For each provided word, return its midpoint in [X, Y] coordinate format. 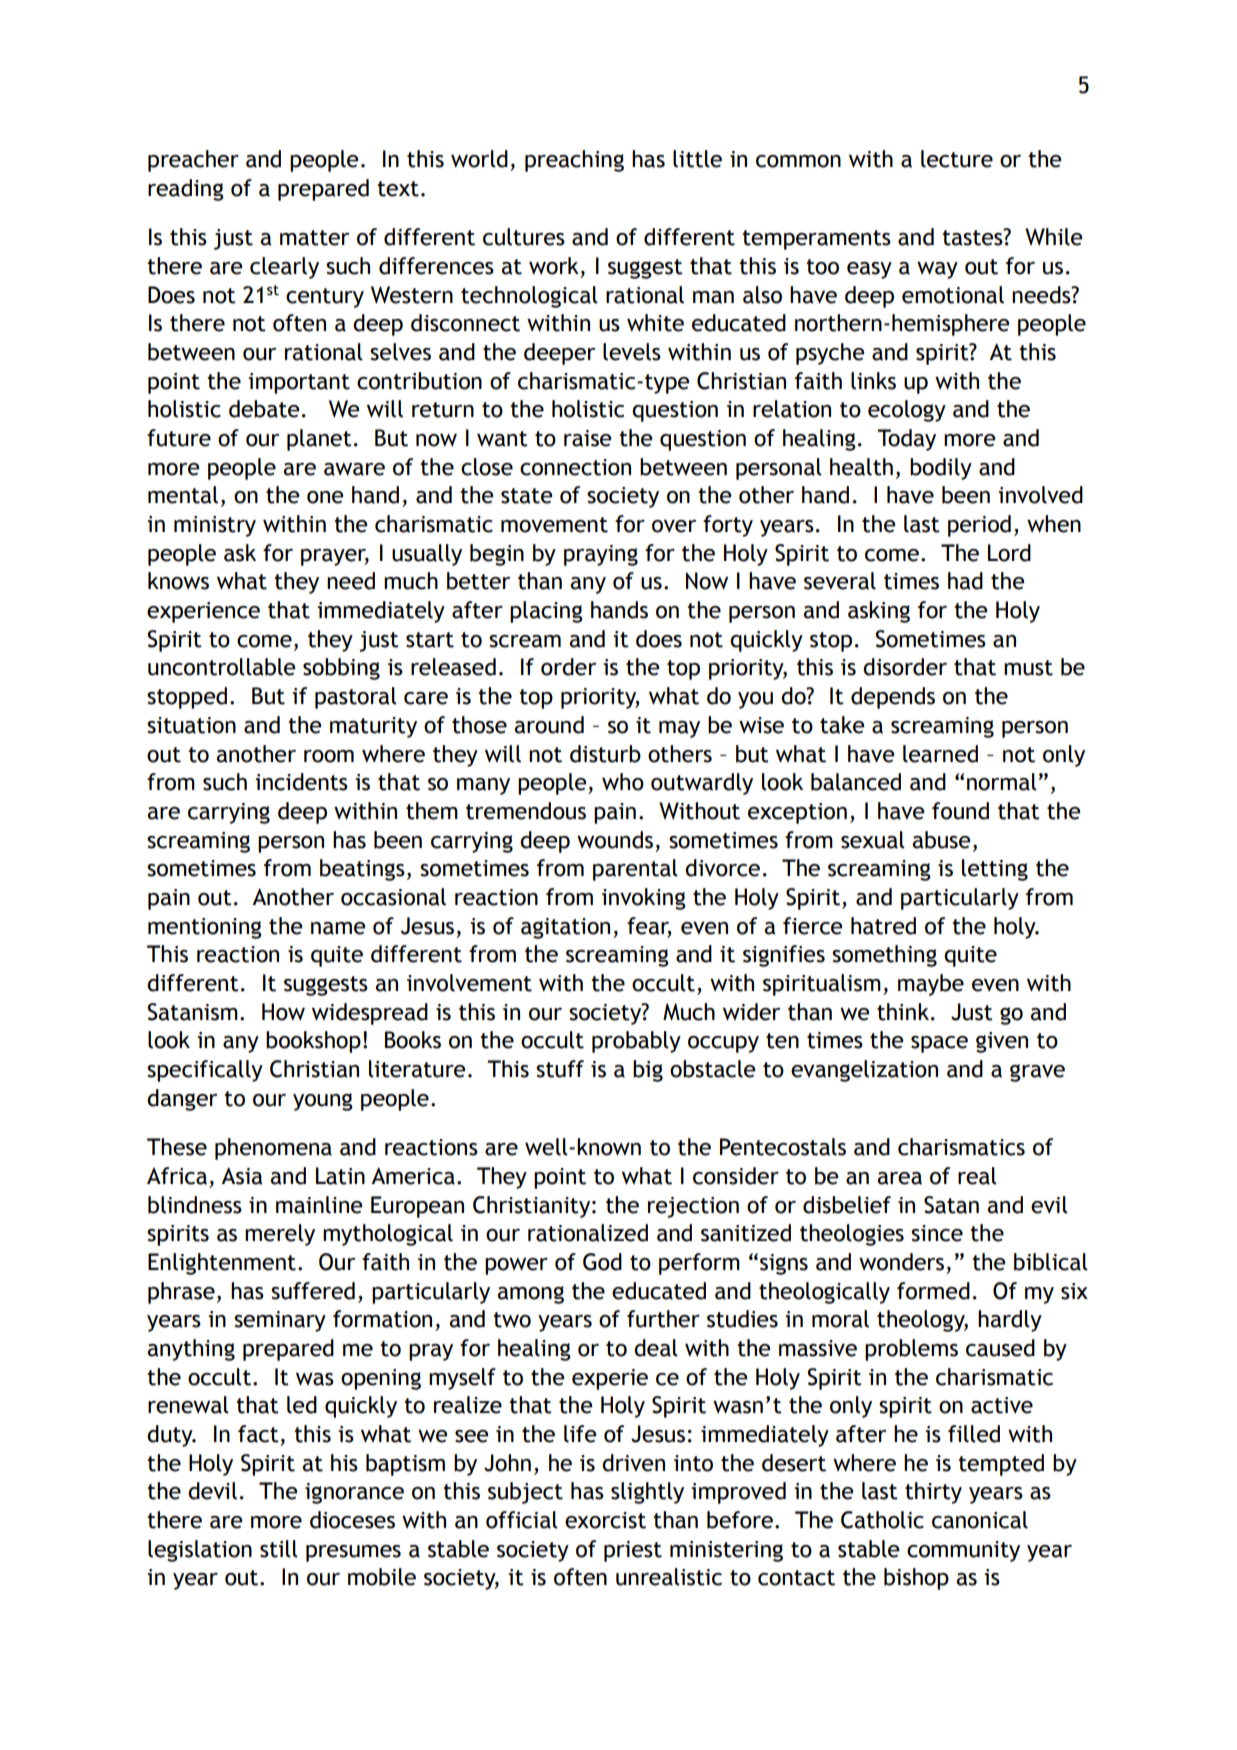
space [939, 1044]
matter [314, 238]
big [648, 1071]
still [279, 1549]
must [1028, 668]
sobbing [341, 669]
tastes [973, 237]
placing [546, 612]
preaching [574, 161]
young [323, 1102]
